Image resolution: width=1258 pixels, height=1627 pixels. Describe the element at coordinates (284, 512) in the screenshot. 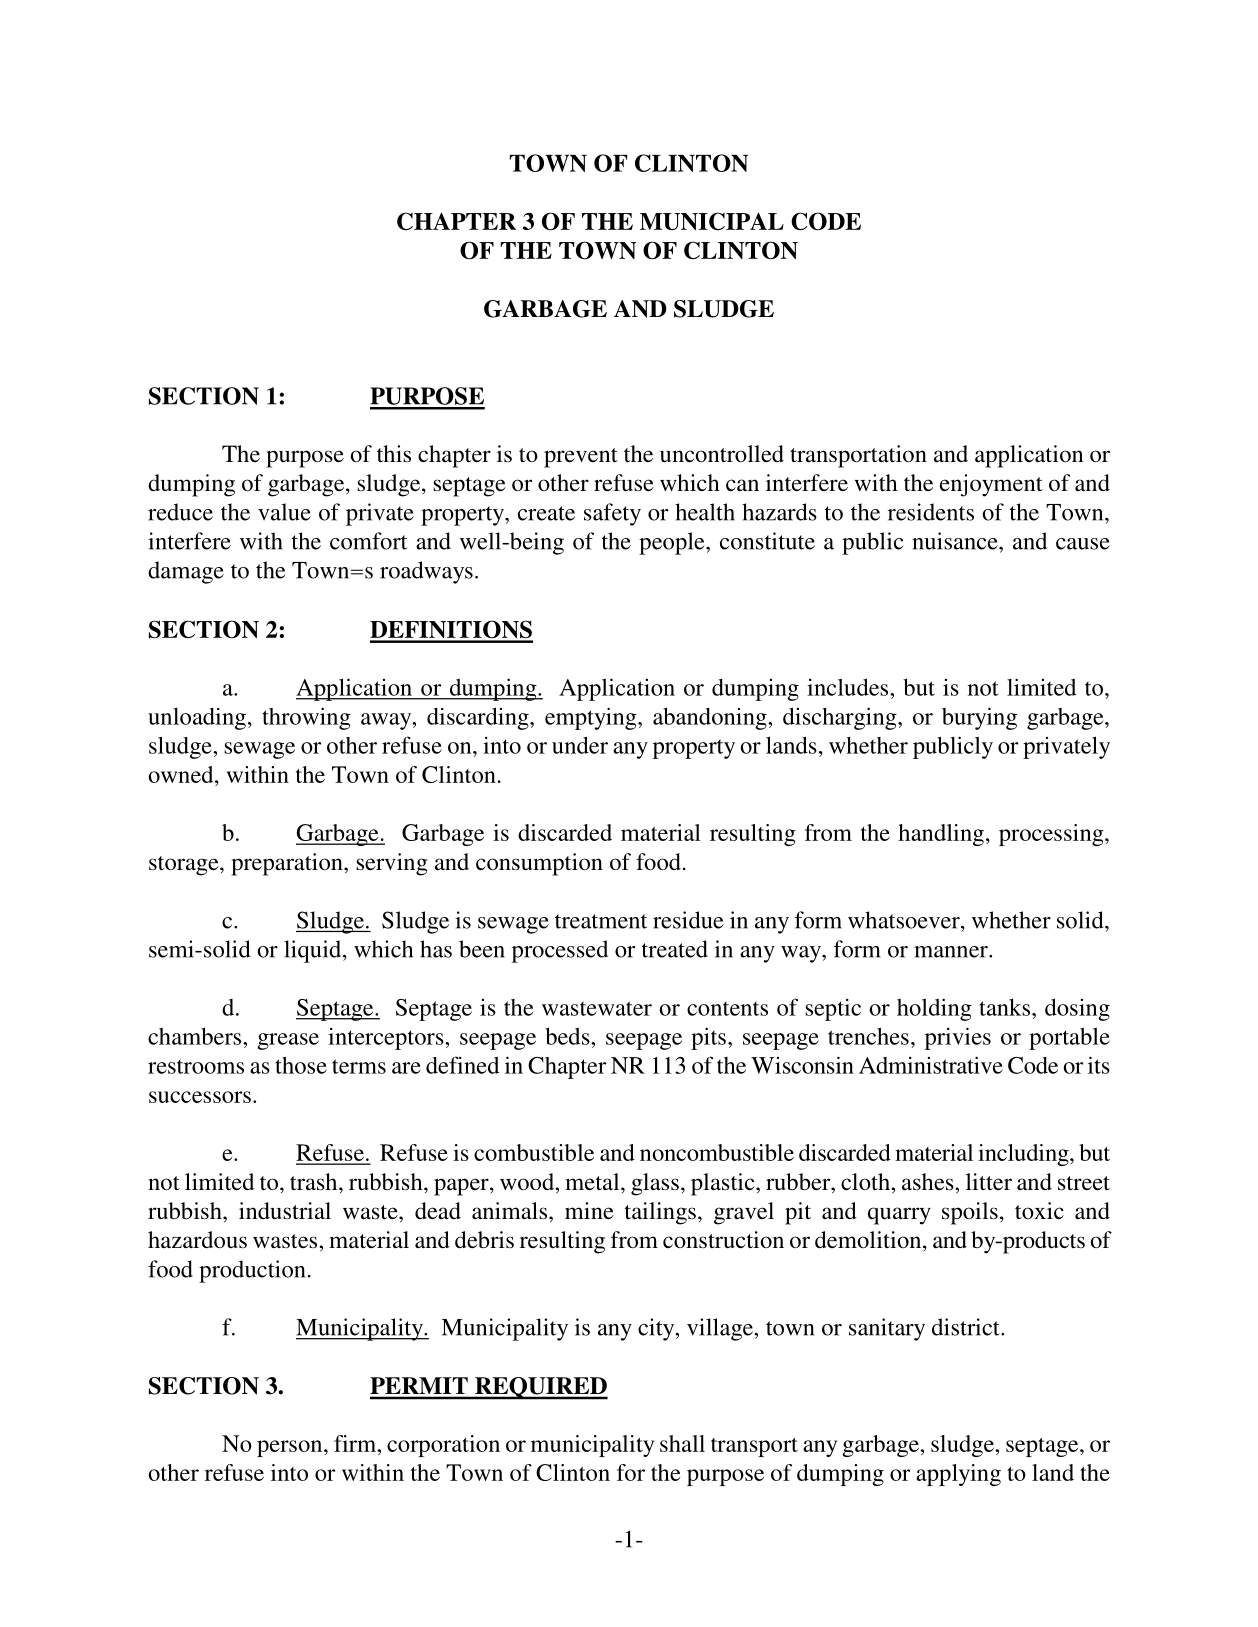

I see `value` at that location.
